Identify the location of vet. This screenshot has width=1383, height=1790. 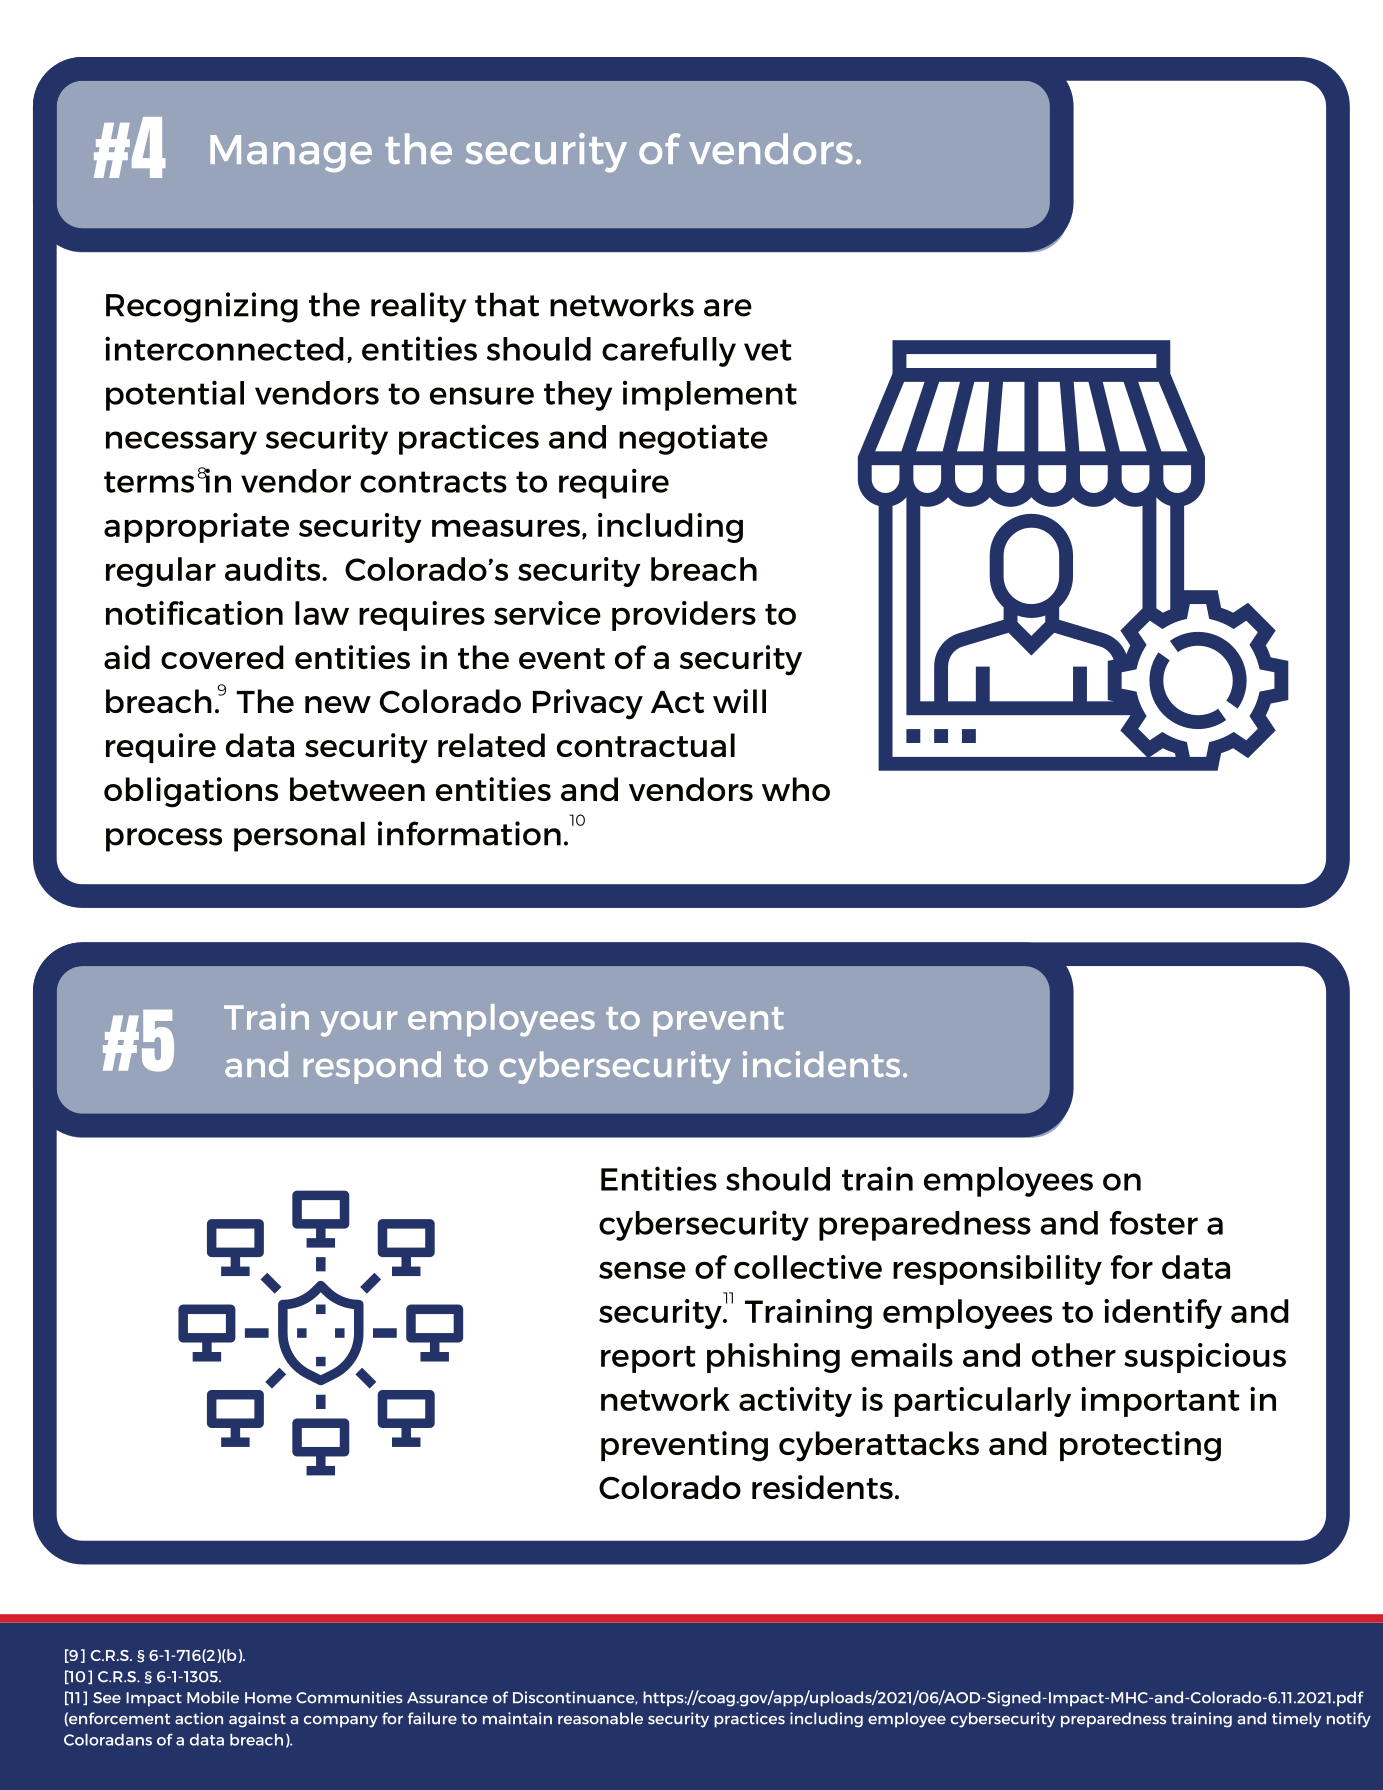
(768, 350).
